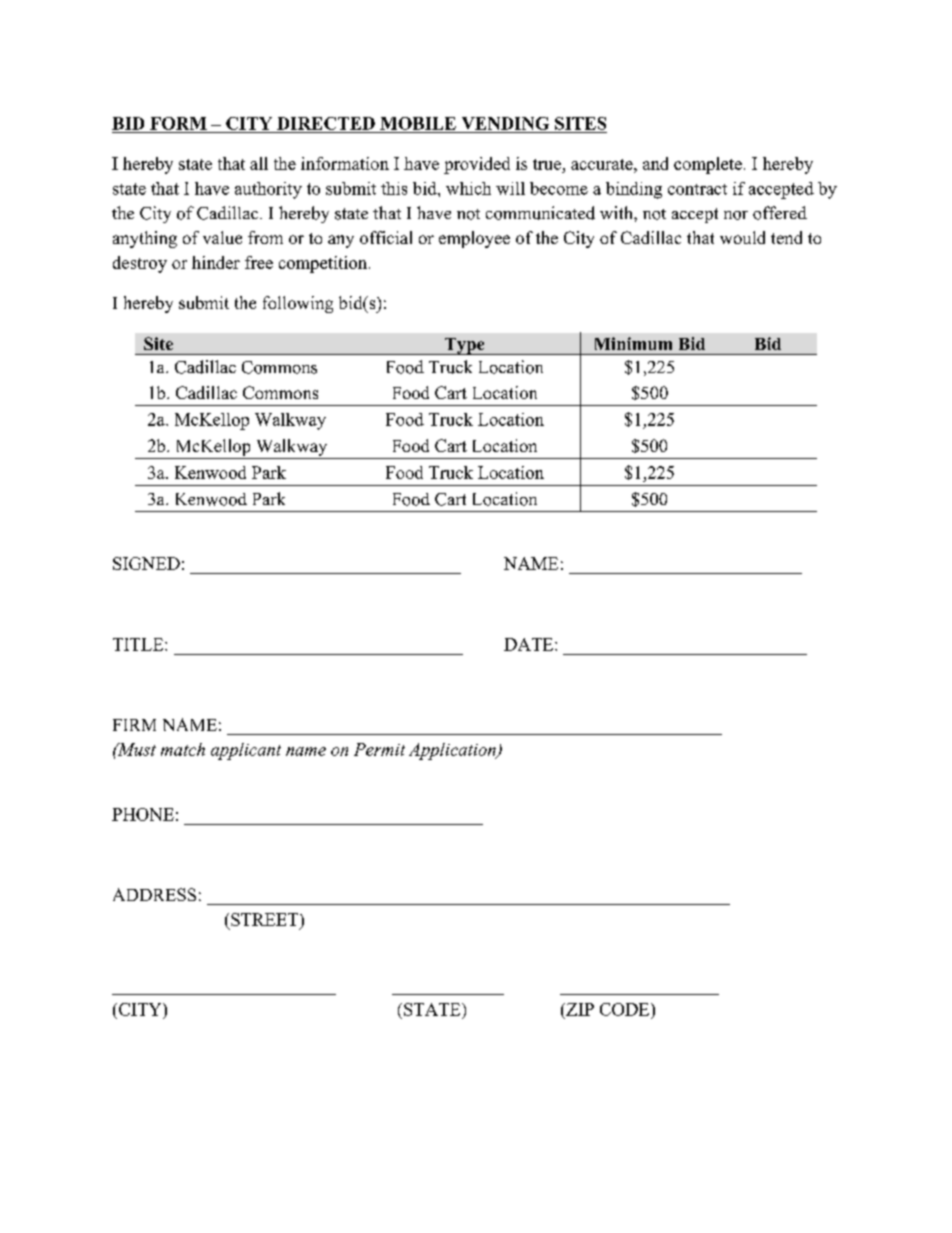  What do you see at coordinates (183, 749) in the screenshot?
I see `match` at bounding box center [183, 749].
